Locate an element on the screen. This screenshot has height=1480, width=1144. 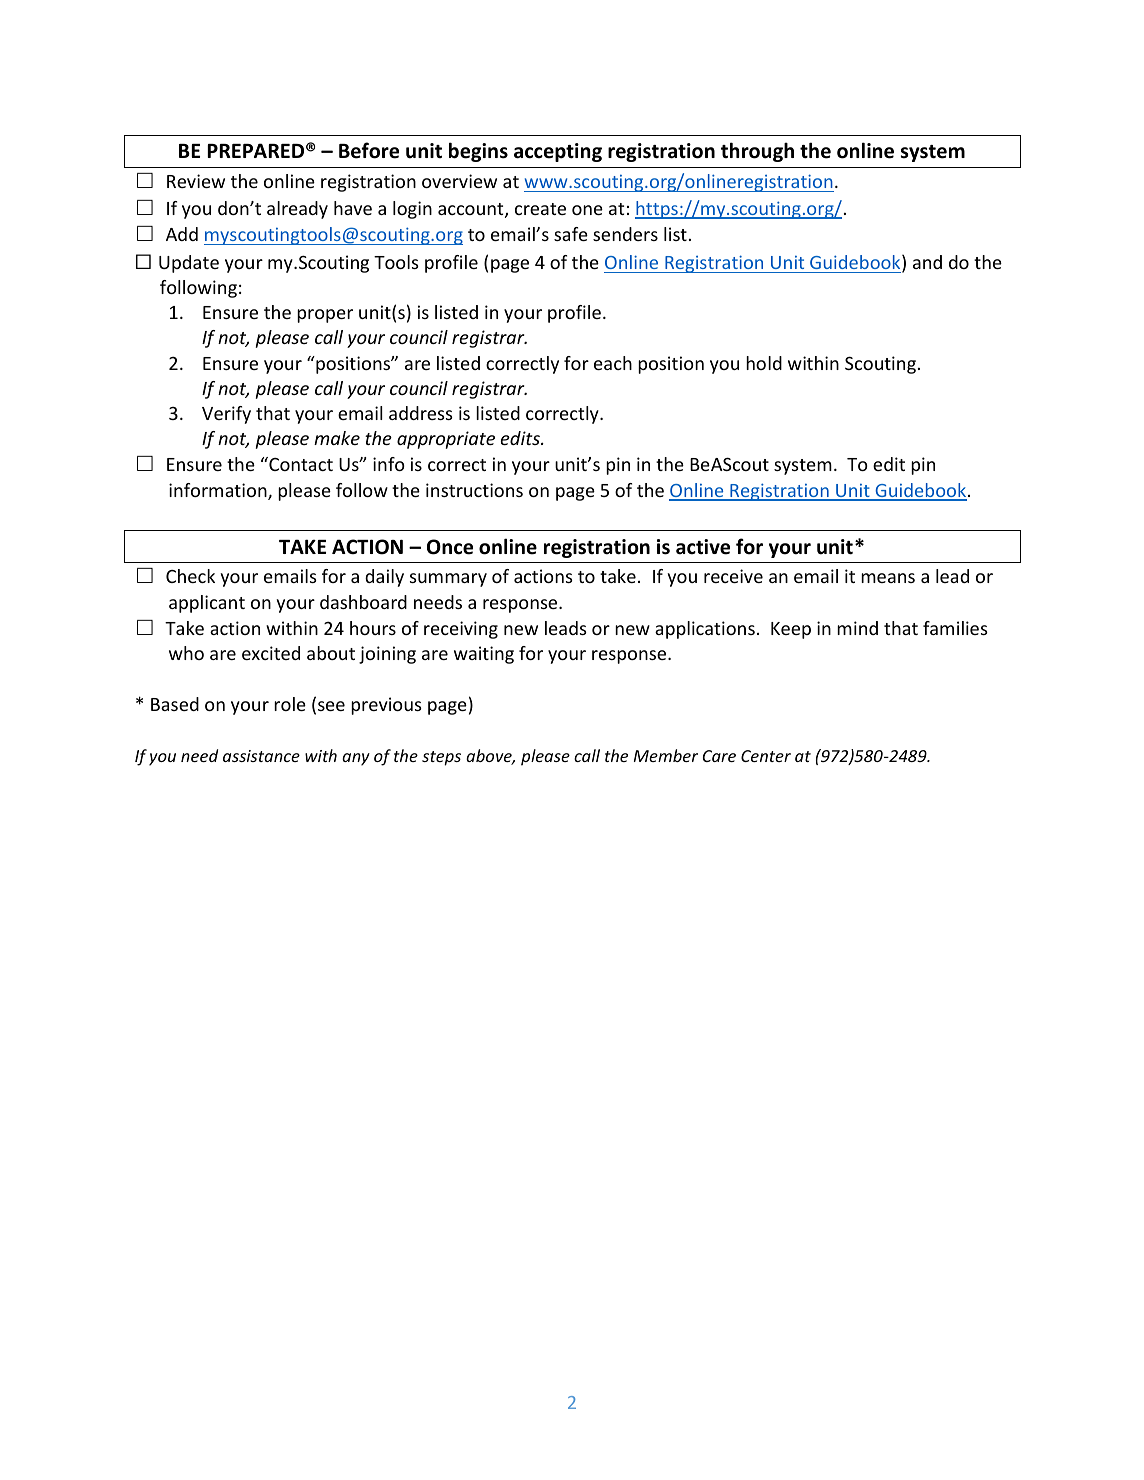
Review is located at coordinates (196, 181).
